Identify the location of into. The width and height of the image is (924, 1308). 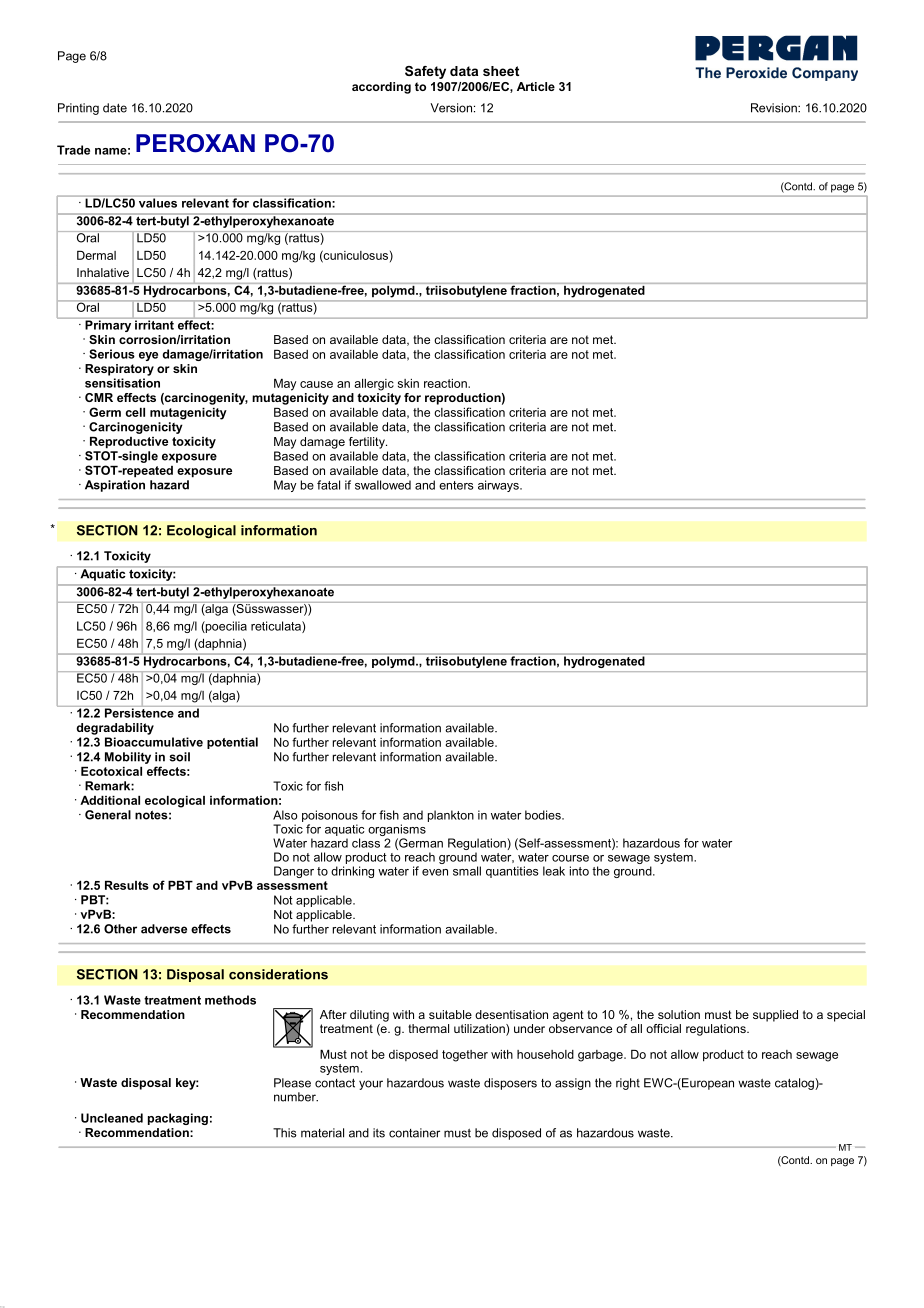
(579, 871).
